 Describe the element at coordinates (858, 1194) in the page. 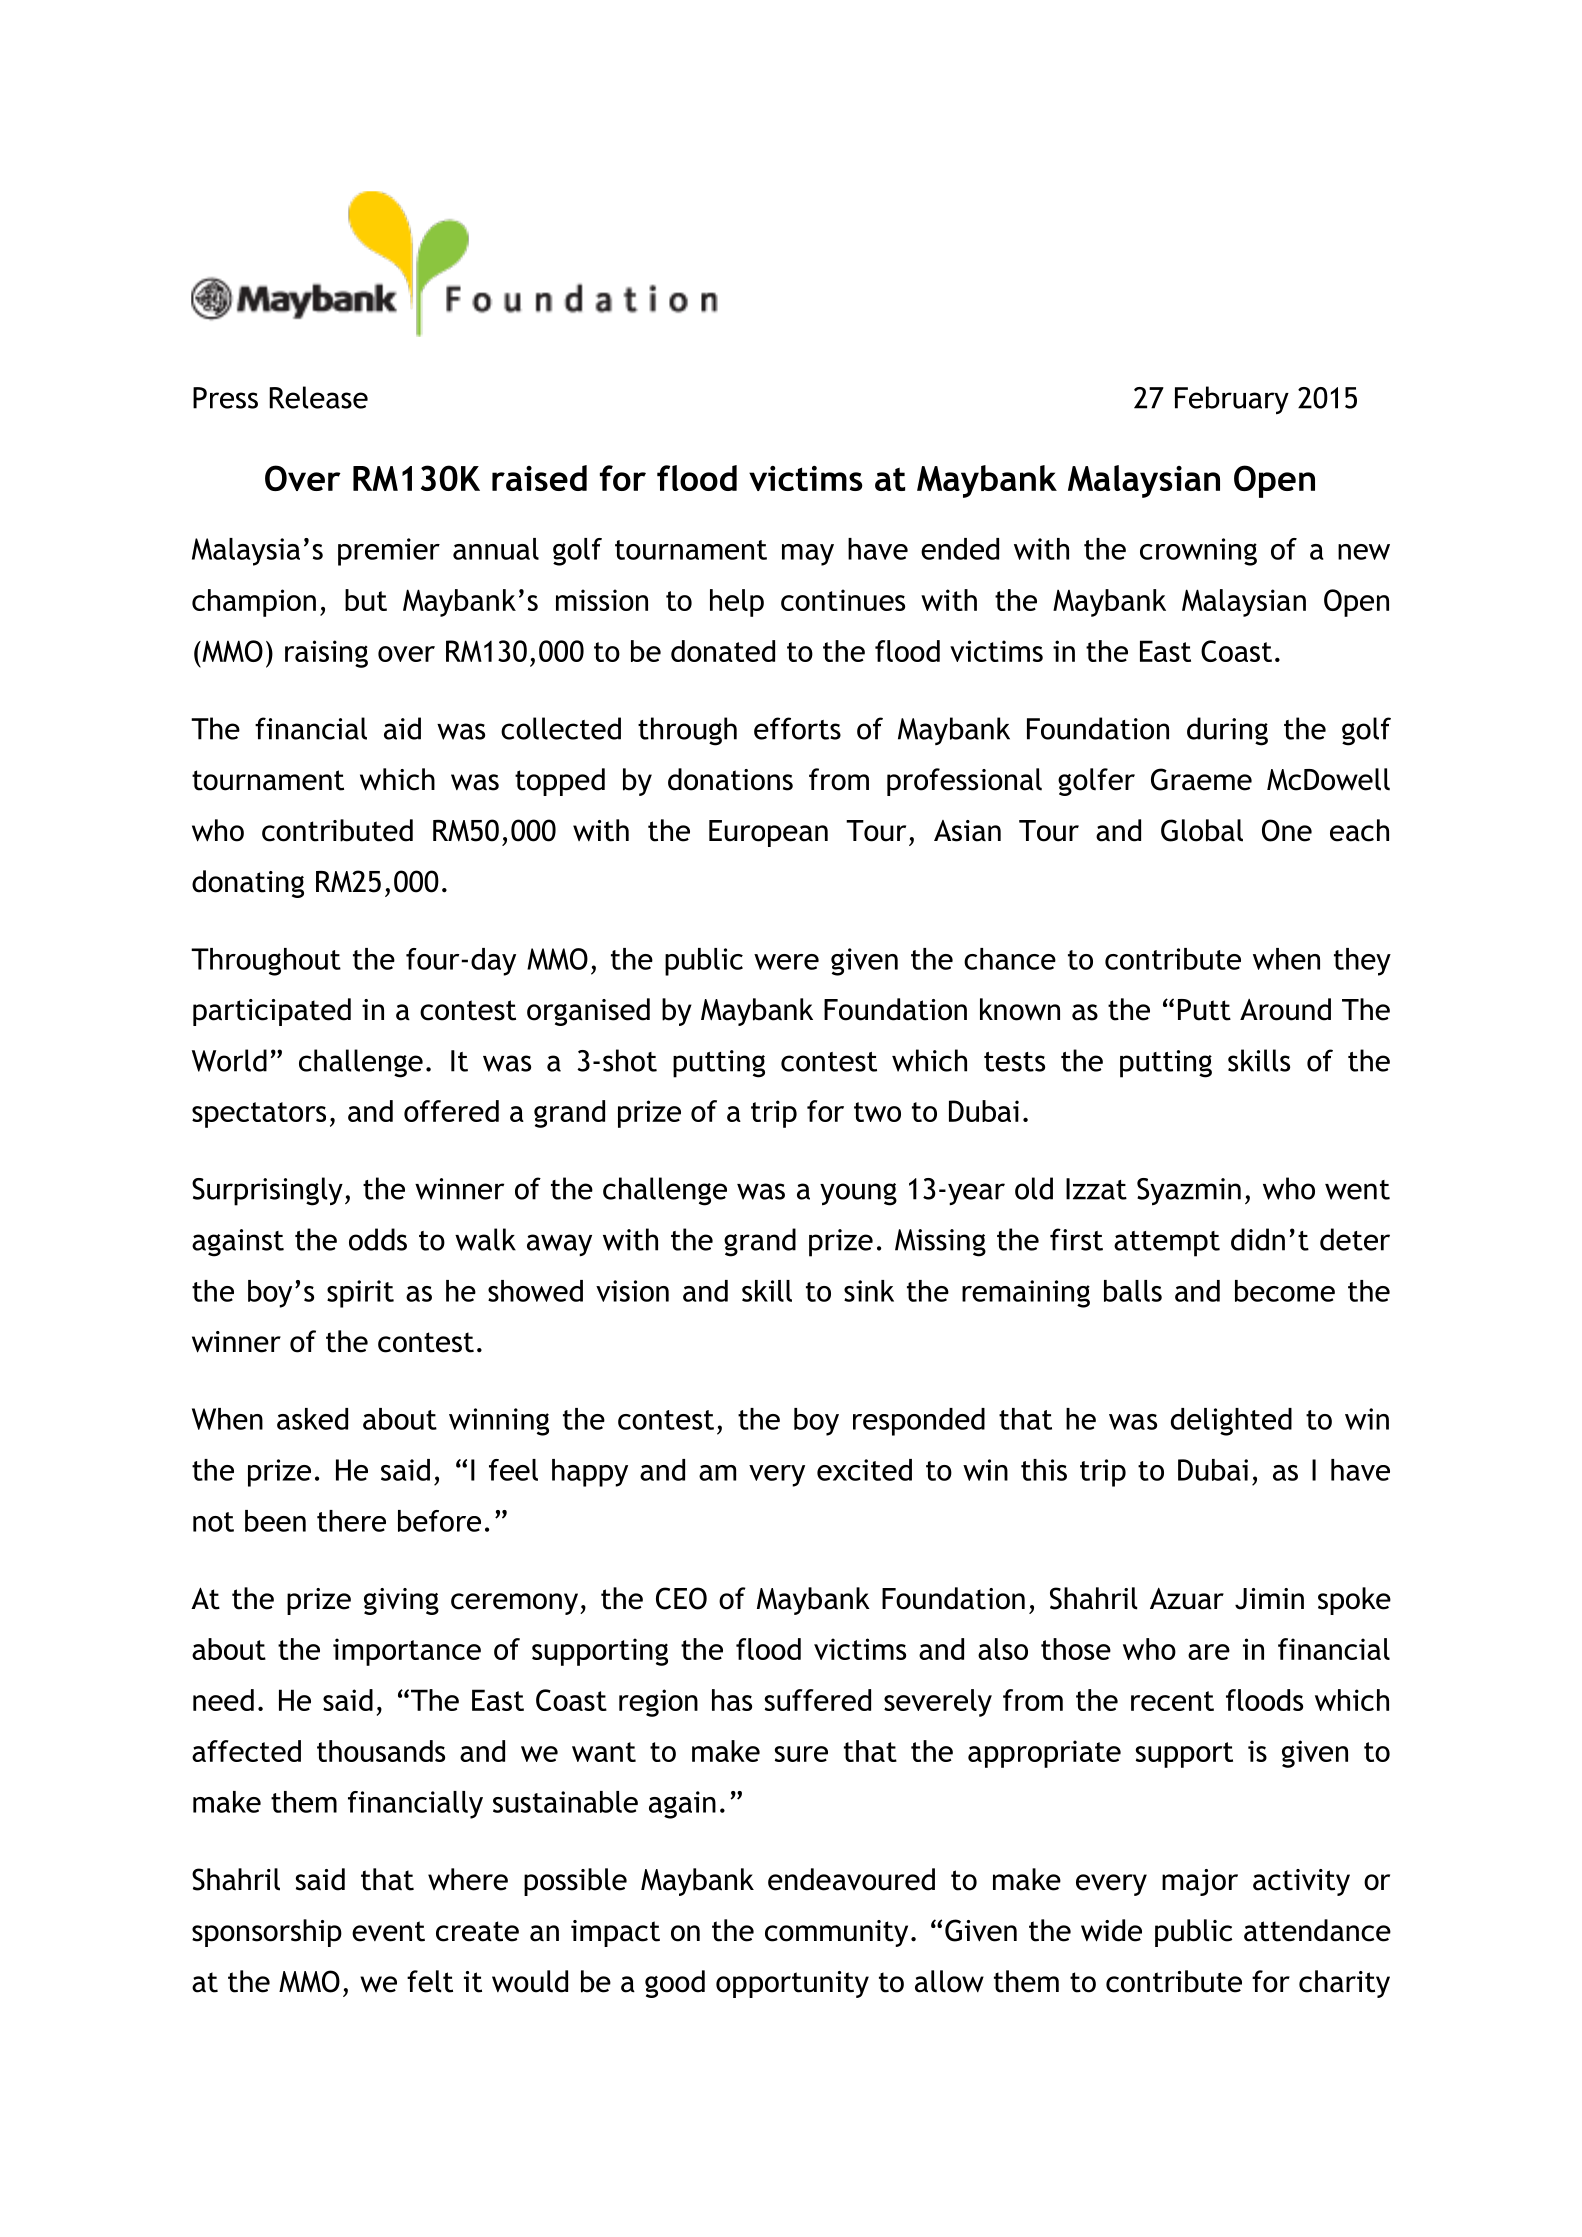

I see `young` at that location.
